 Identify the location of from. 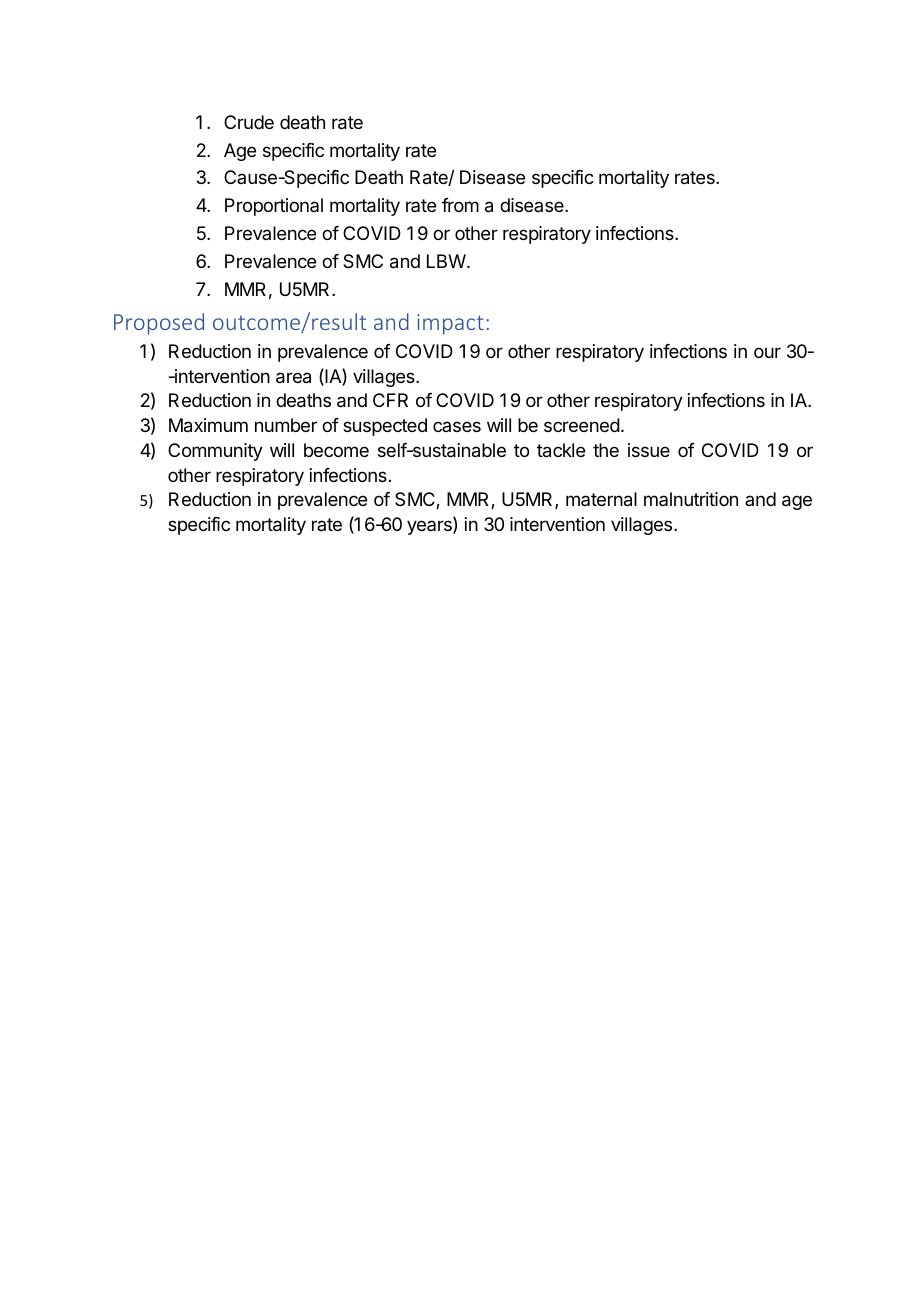
(460, 205).
